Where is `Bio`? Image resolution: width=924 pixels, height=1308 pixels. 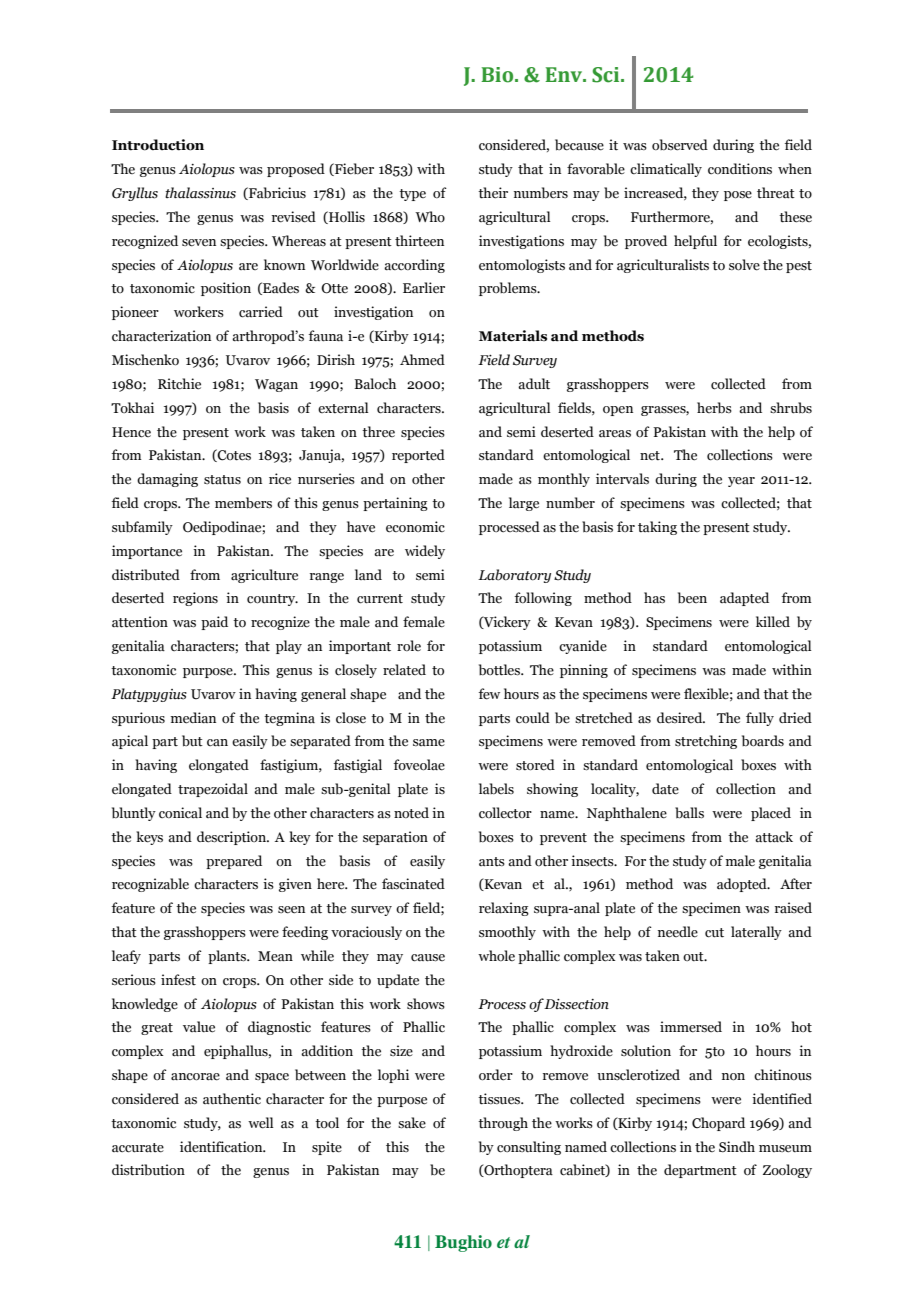 Bio is located at coordinates (498, 75).
